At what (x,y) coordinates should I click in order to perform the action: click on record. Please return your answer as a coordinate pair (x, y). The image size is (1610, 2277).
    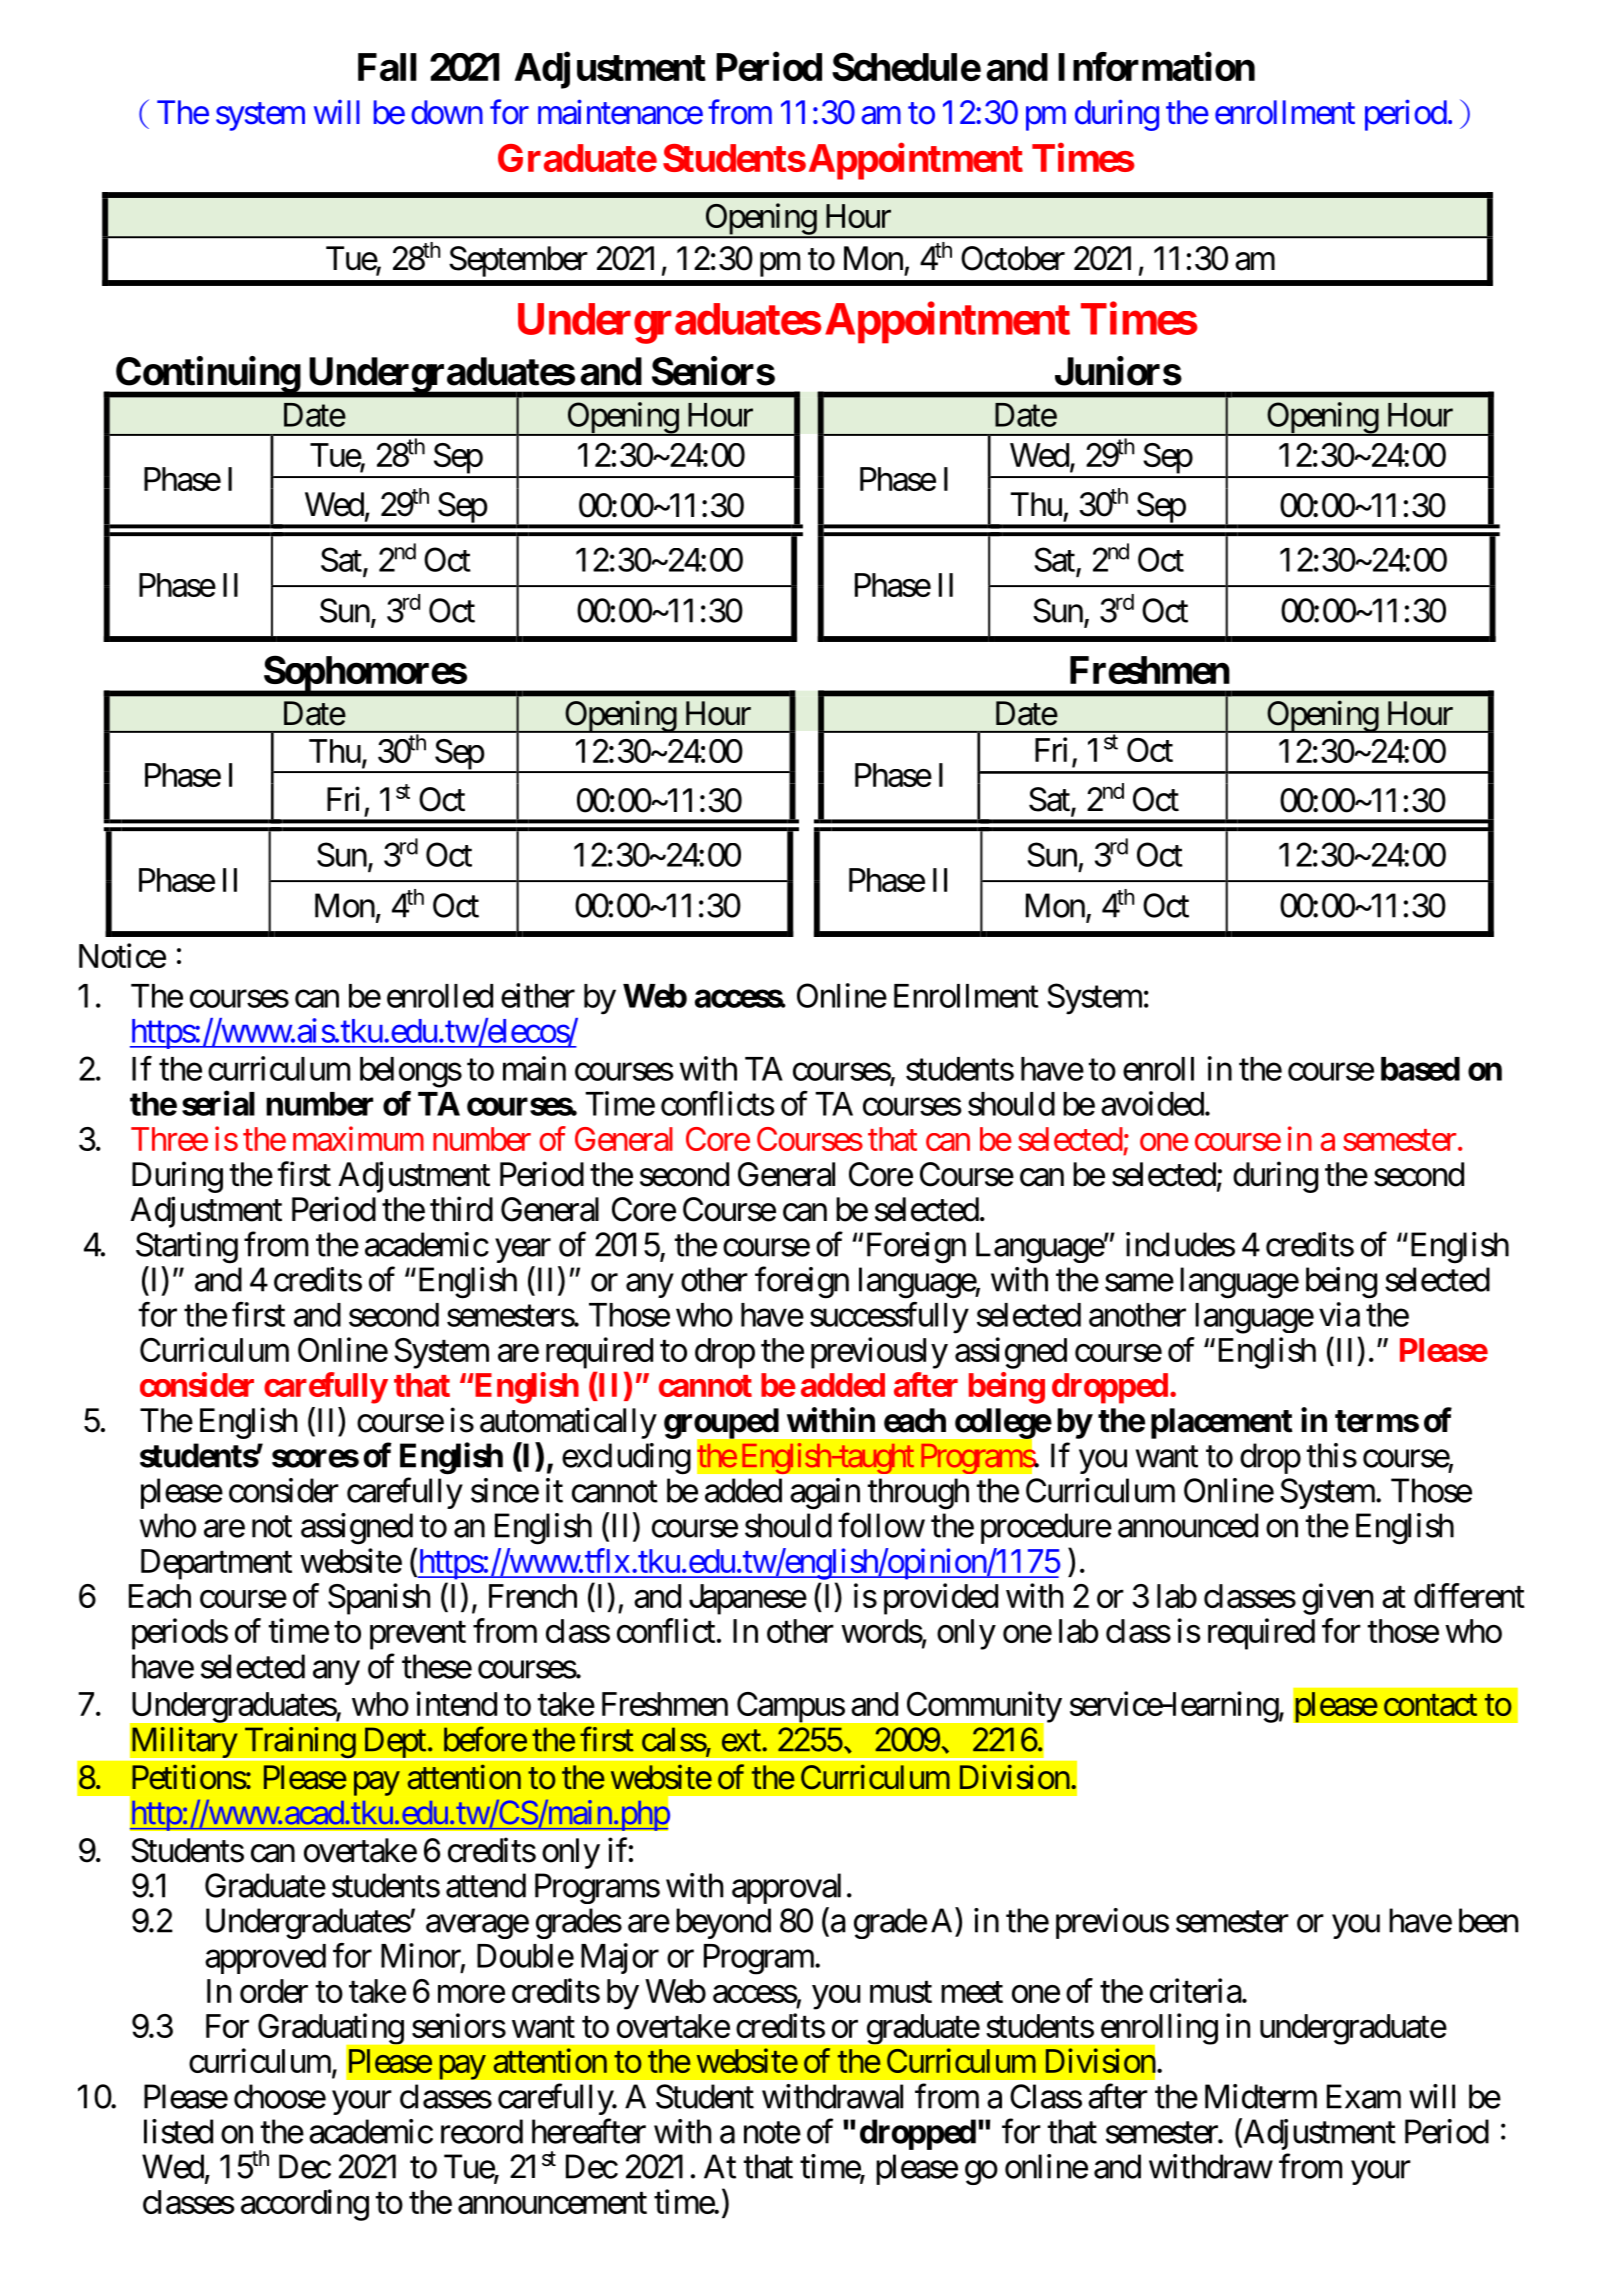
    Looking at the image, I should click on (482, 2131).
